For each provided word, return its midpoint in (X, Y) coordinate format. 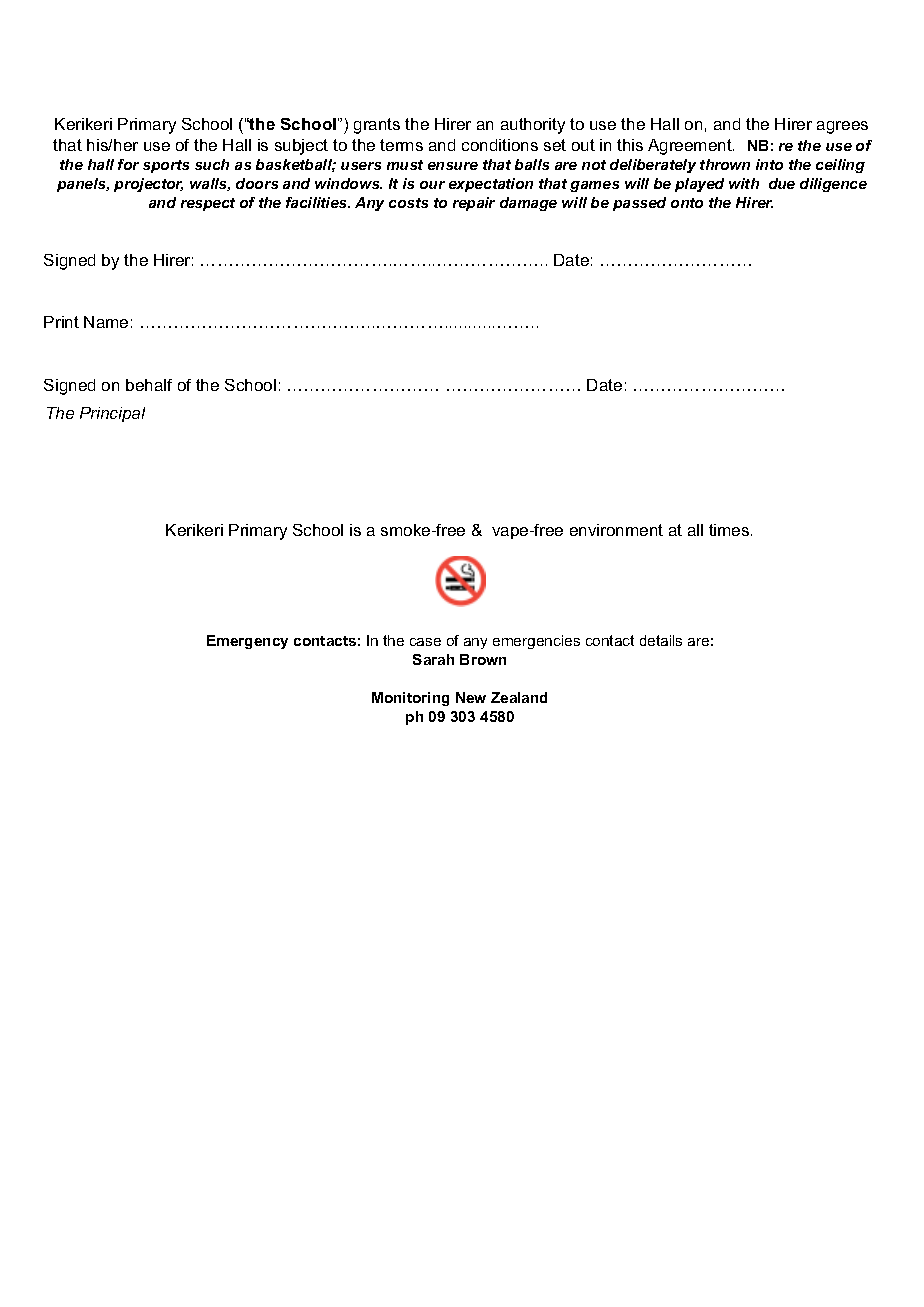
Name (106, 322)
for (128, 164)
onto (687, 203)
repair (474, 204)
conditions (500, 145)
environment (616, 530)
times (730, 530)
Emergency (247, 642)
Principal (112, 414)
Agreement (691, 147)
